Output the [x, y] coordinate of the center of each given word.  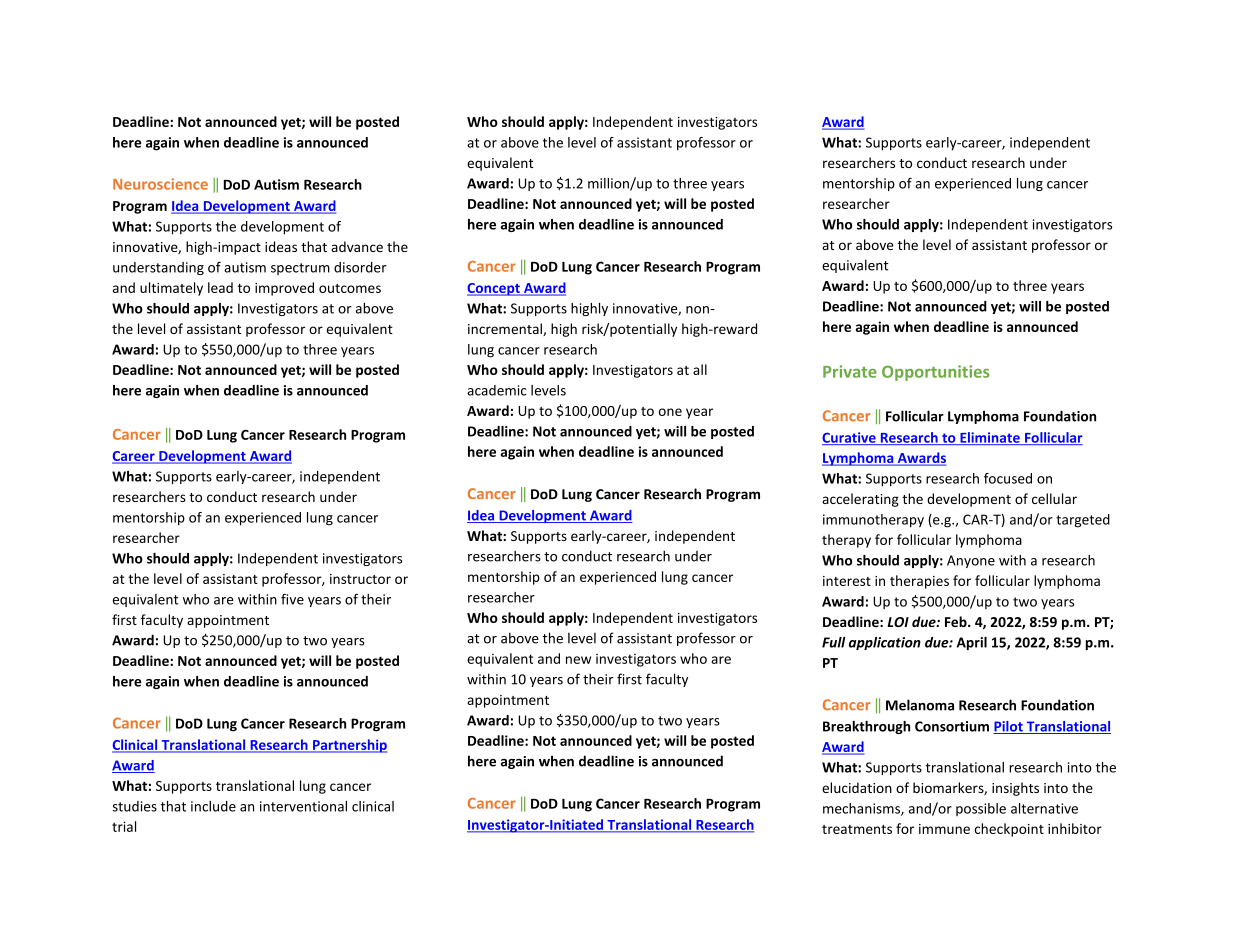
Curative [850, 438]
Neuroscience [160, 184]
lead [220, 287]
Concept [494, 289]
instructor [360, 579]
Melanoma [920, 705]
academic [497, 390]
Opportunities [935, 373]
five [292, 599]
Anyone [971, 561]
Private [850, 371]
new [578, 660]
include [213, 806]
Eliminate [990, 438]
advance [357, 246]
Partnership [349, 746]
